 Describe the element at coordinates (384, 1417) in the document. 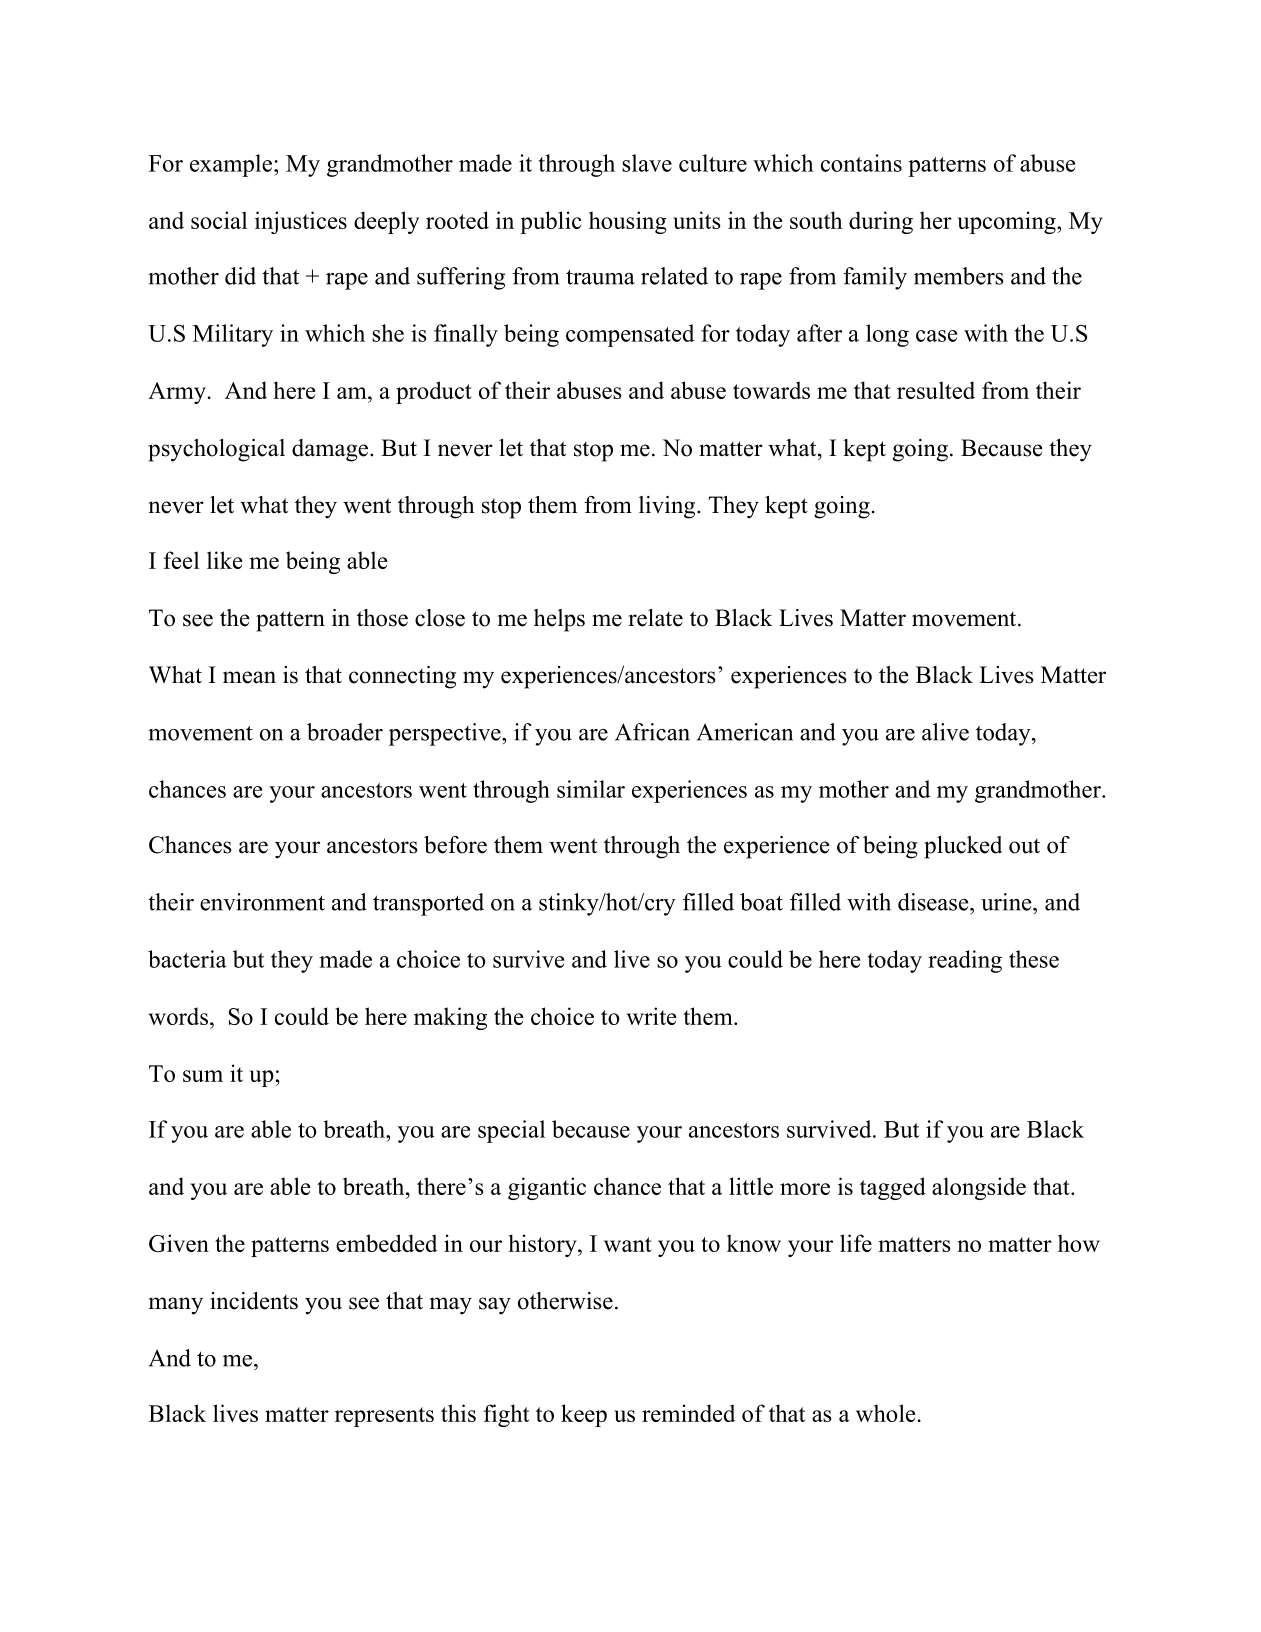

I see `represents` at that location.
